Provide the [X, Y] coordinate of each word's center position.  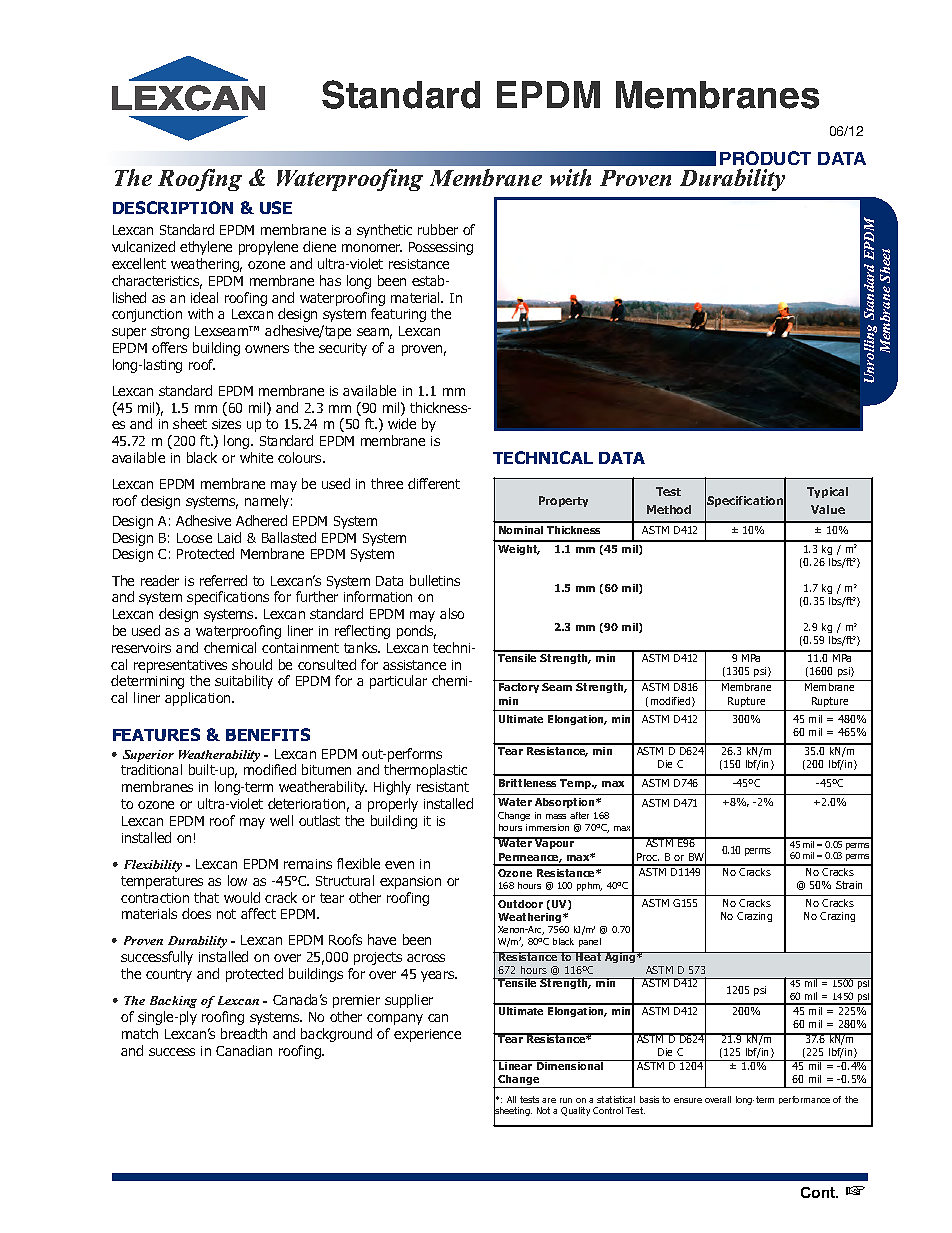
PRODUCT [765, 158]
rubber [438, 229]
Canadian [244, 1050]
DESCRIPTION [173, 207]
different [434, 483]
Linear [516, 1065]
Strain [849, 885]
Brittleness [527, 783]
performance [804, 1100]
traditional [151, 769]
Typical [827, 492]
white [256, 457]
